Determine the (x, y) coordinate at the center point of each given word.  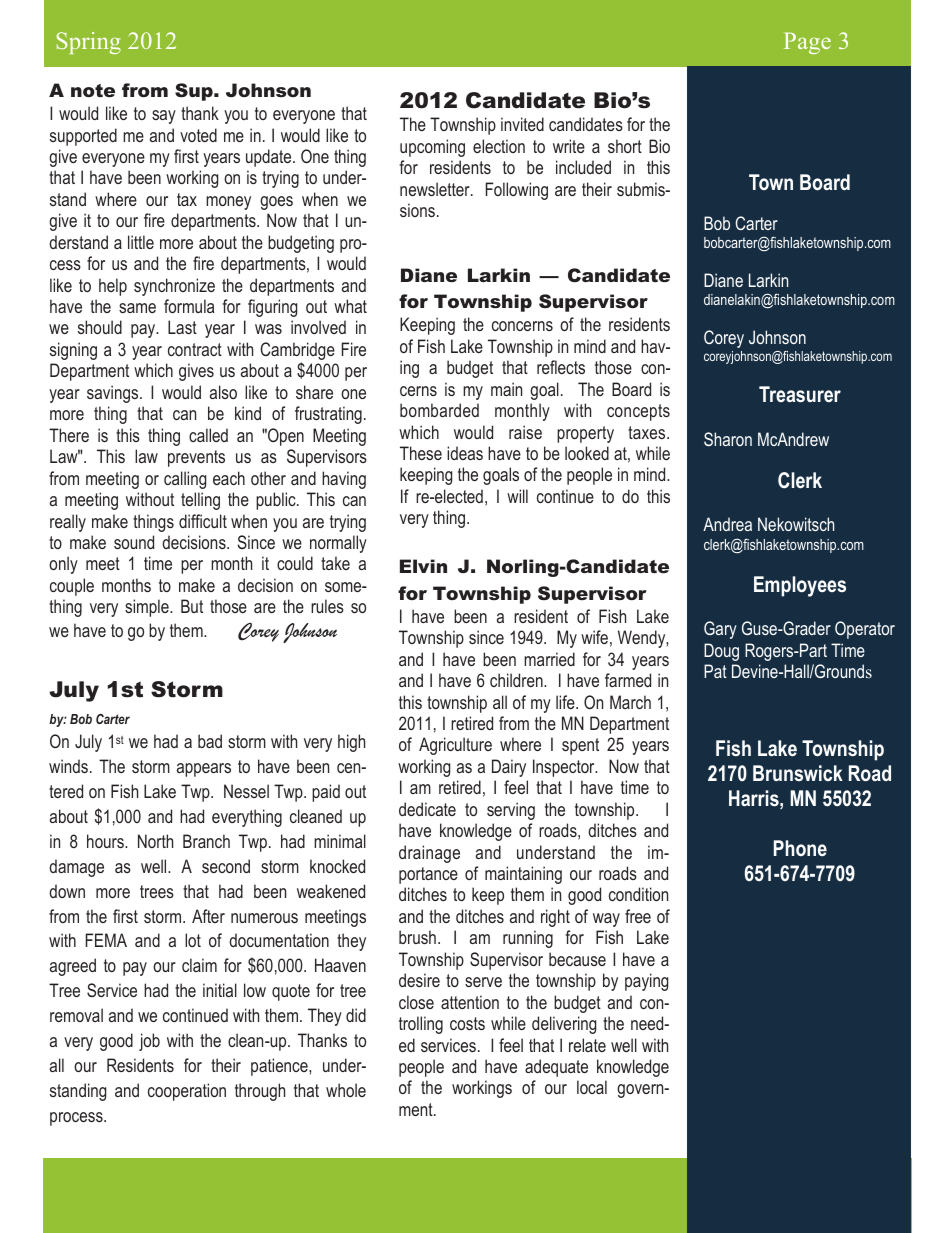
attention (470, 1002)
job (149, 1042)
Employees (800, 586)
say (164, 117)
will (517, 496)
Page (807, 43)
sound (134, 542)
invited (522, 124)
